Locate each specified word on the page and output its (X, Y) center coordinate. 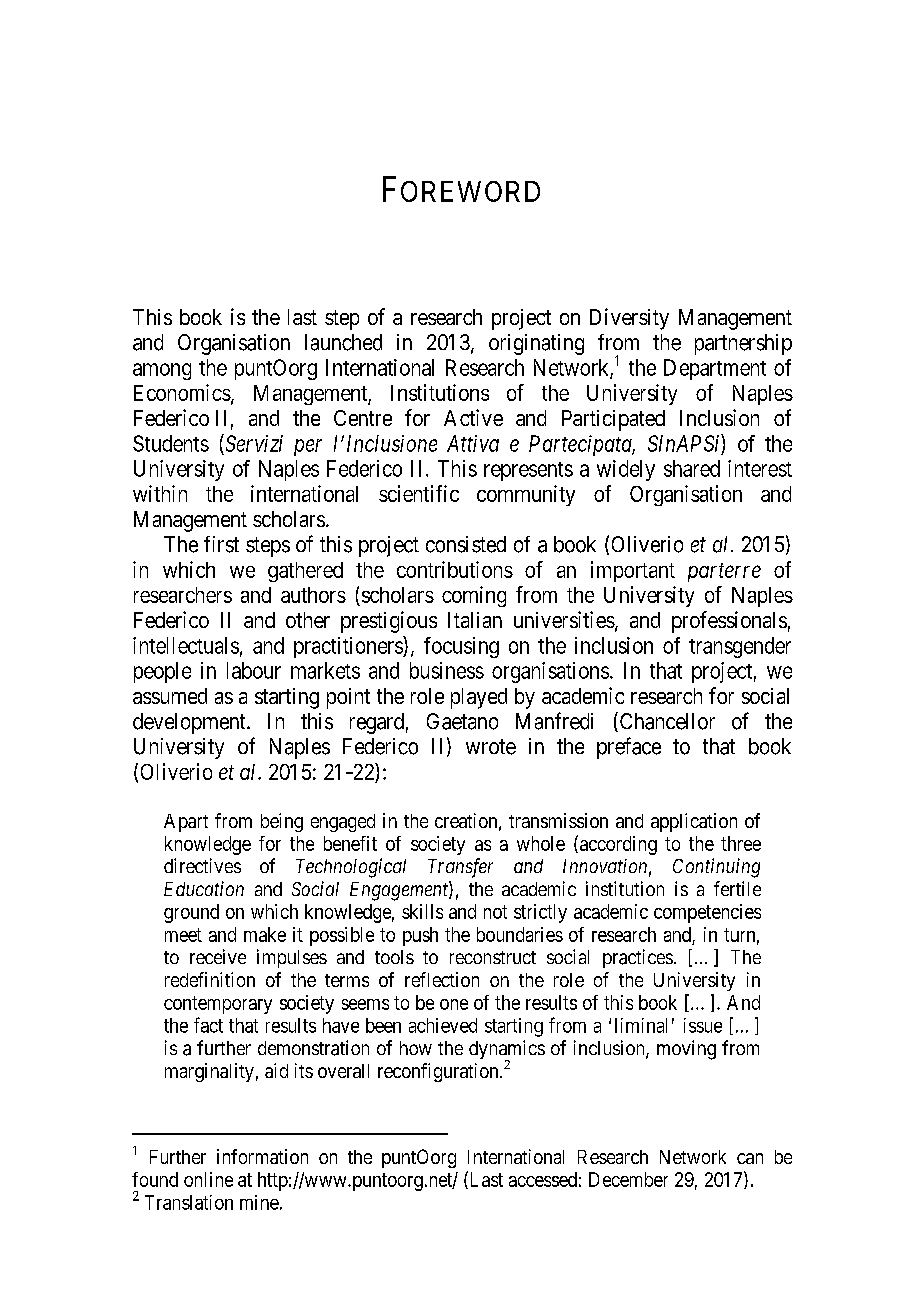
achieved (443, 1025)
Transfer (460, 868)
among (162, 371)
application (694, 822)
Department (715, 369)
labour (254, 670)
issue (703, 1025)
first (221, 544)
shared (692, 468)
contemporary (218, 1005)
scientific (419, 493)
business (447, 670)
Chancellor (666, 722)
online (208, 1179)
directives (202, 865)
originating (536, 344)
